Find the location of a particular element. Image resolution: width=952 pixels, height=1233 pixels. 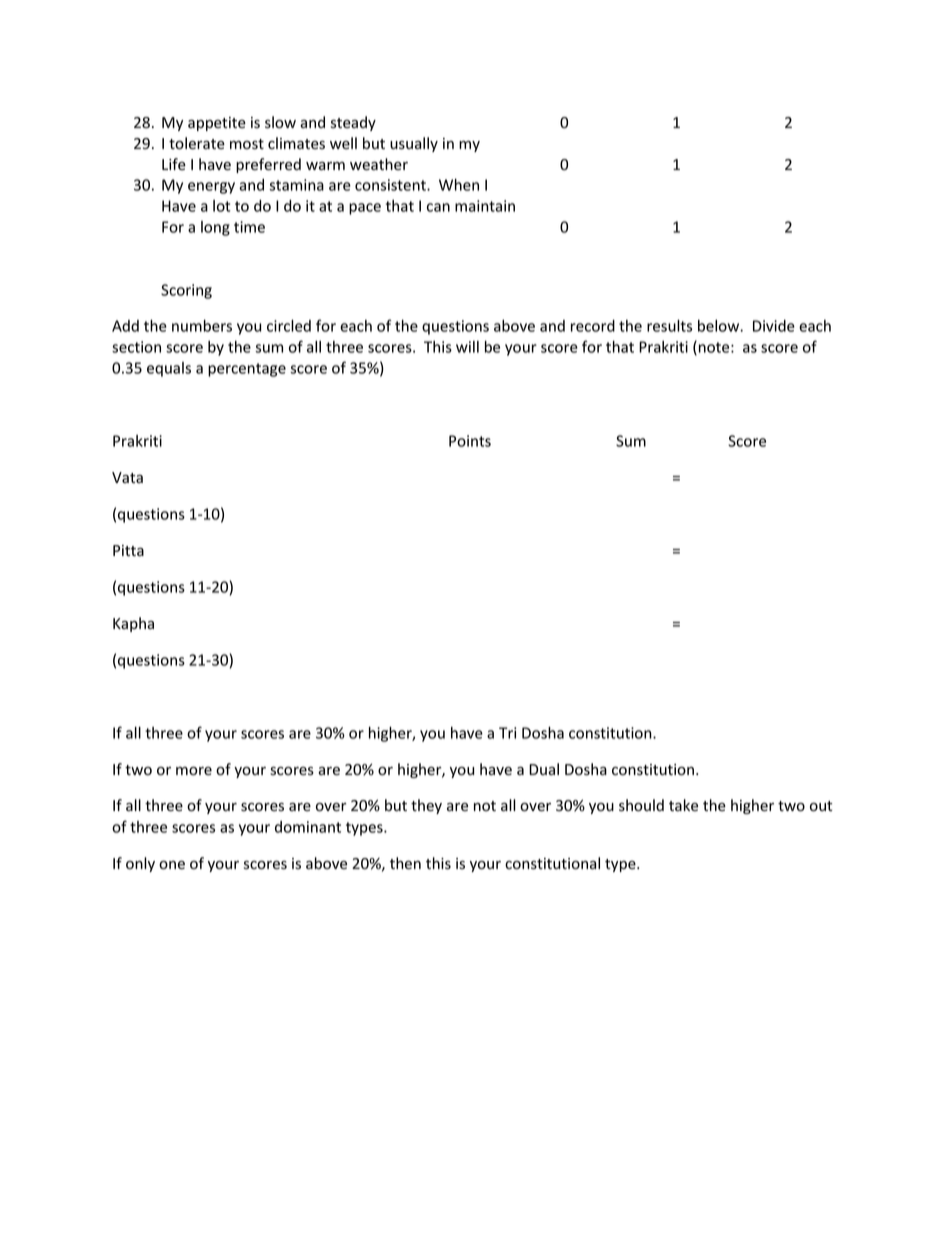

usually is located at coordinates (414, 144).
